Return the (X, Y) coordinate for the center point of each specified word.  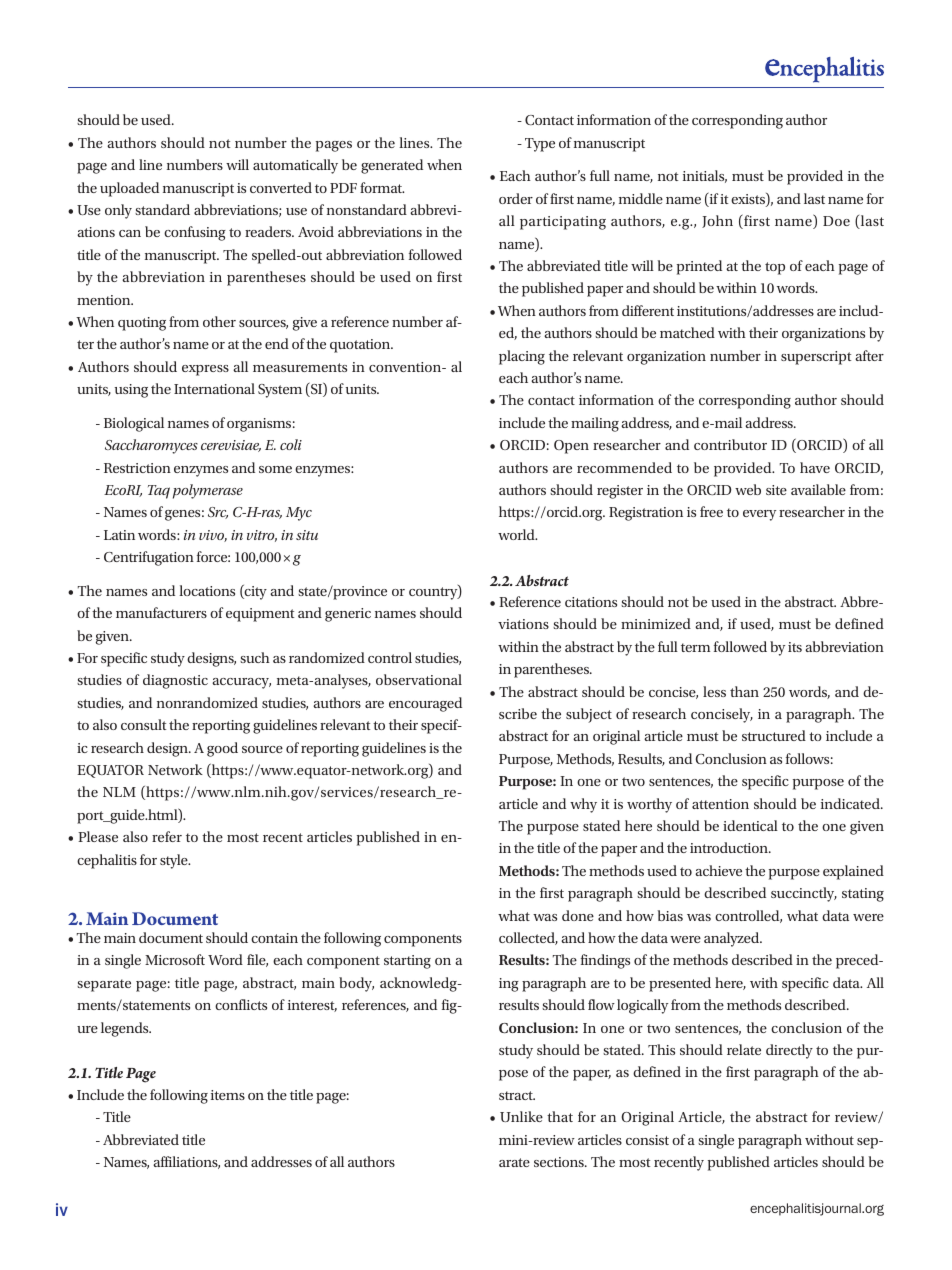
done (578, 915)
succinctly (804, 894)
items (228, 1095)
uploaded (129, 189)
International (214, 388)
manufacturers (161, 612)
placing (522, 357)
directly (789, 1051)
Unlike (521, 1116)
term (695, 647)
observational (419, 679)
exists (749, 200)
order (516, 198)
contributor (730, 444)
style (175, 861)
